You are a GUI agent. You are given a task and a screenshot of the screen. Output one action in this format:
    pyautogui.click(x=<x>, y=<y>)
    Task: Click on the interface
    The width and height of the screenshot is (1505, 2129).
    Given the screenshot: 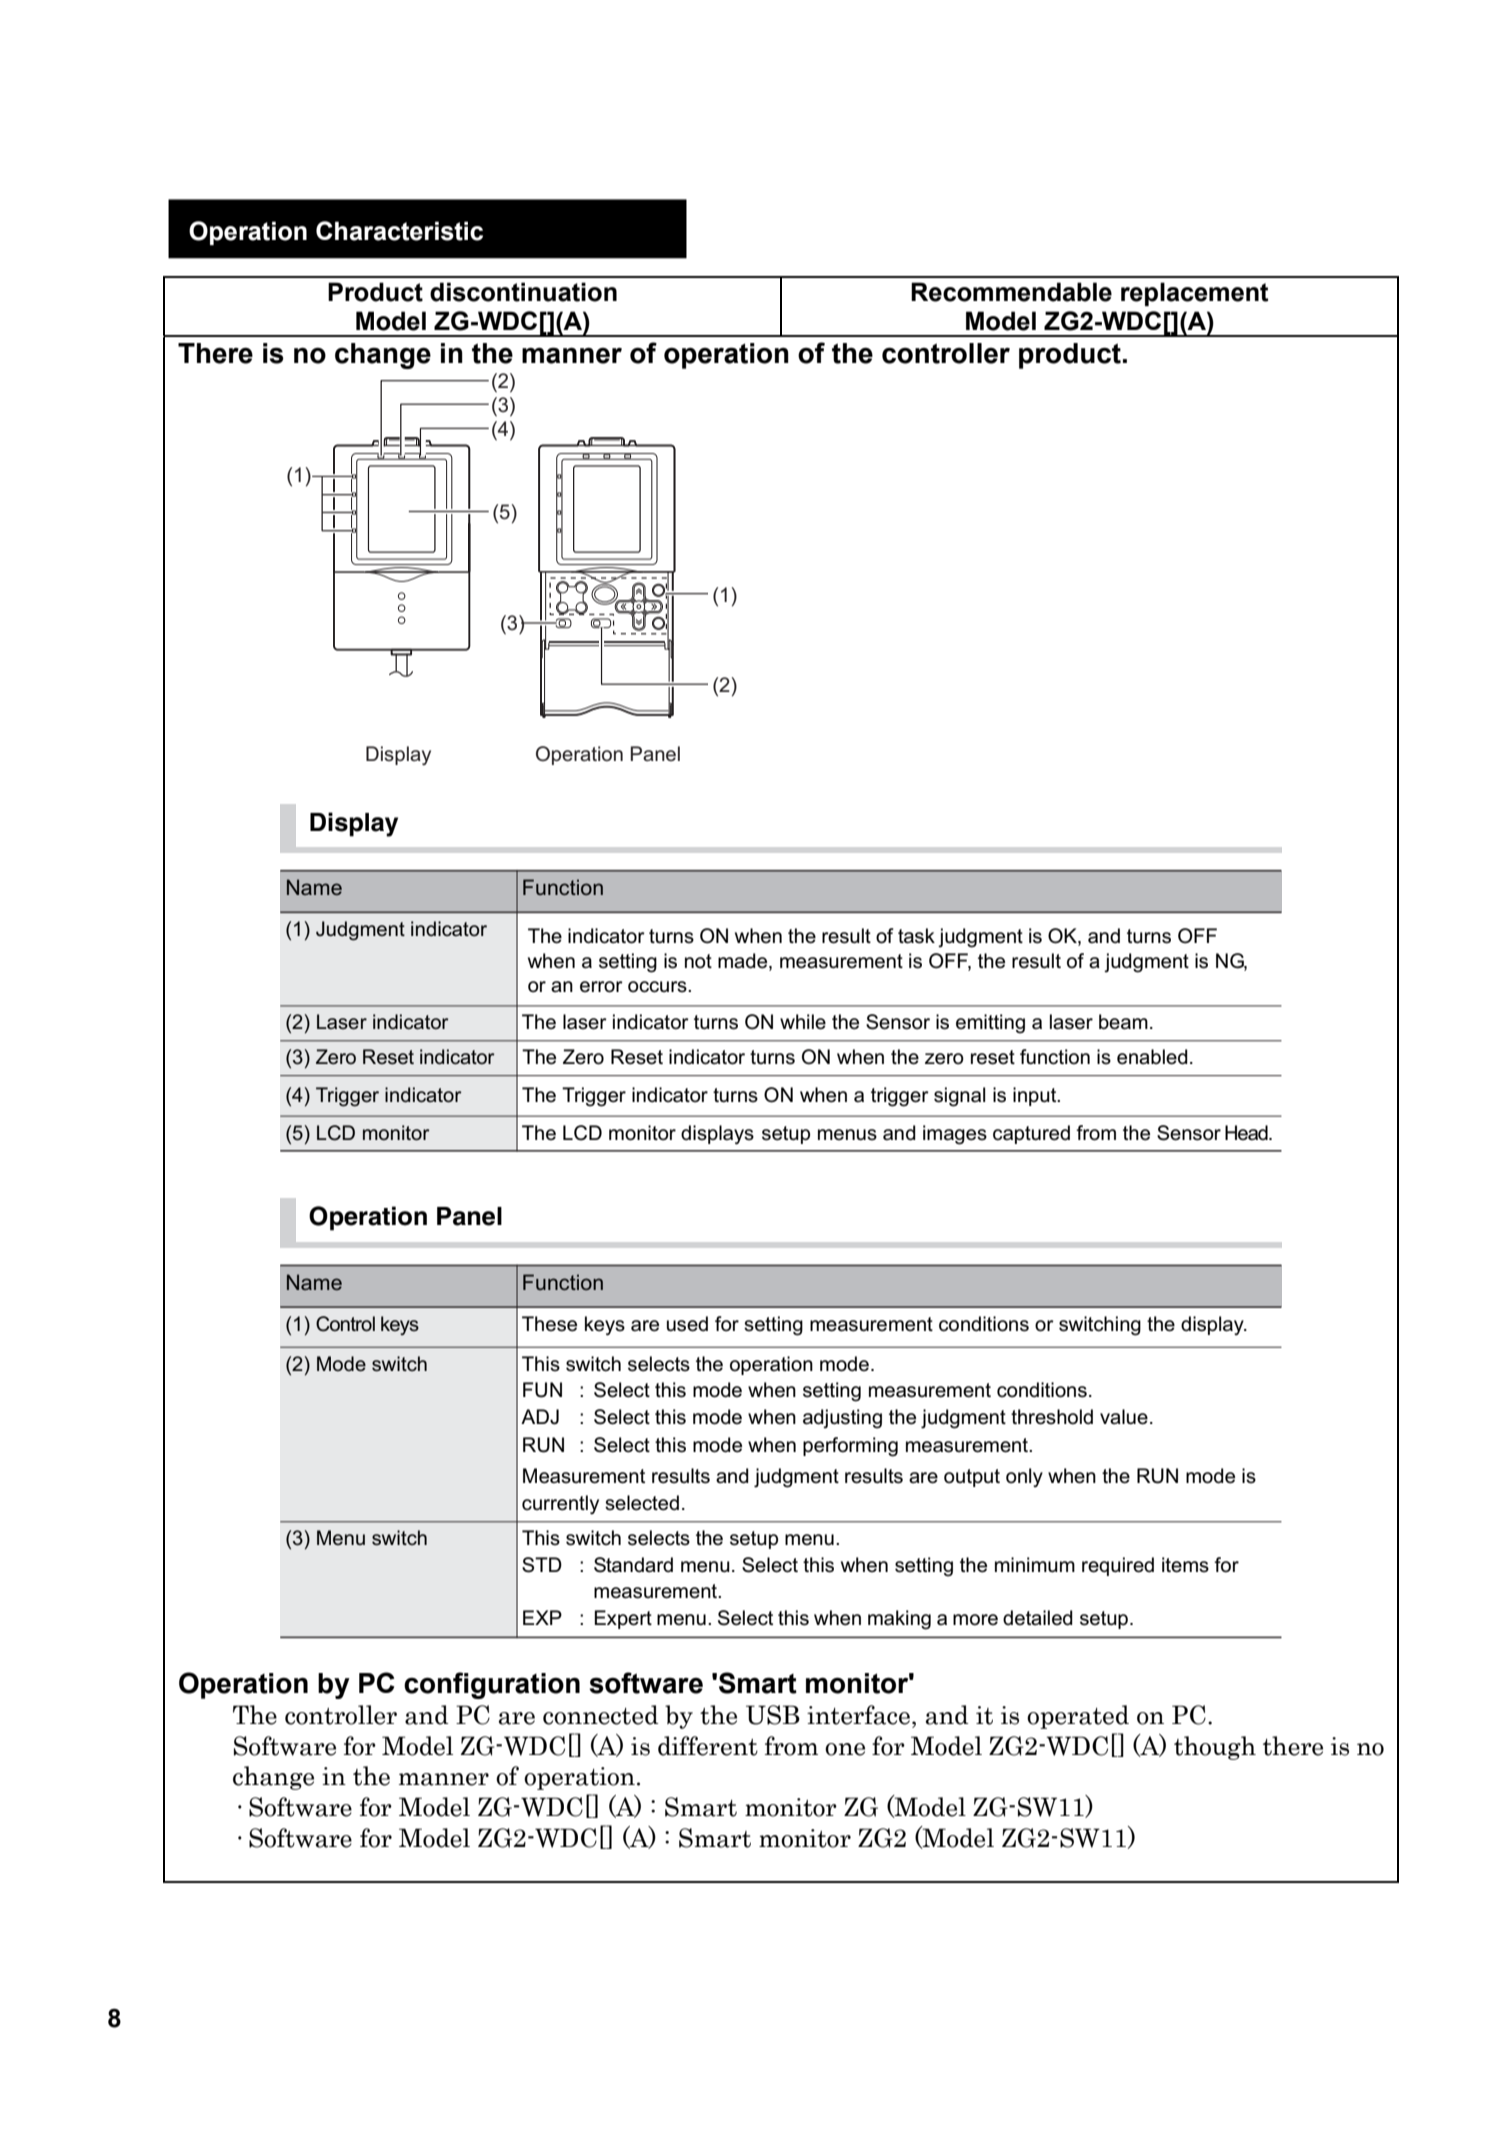 What is the action you would take?
    pyautogui.click(x=858, y=1715)
